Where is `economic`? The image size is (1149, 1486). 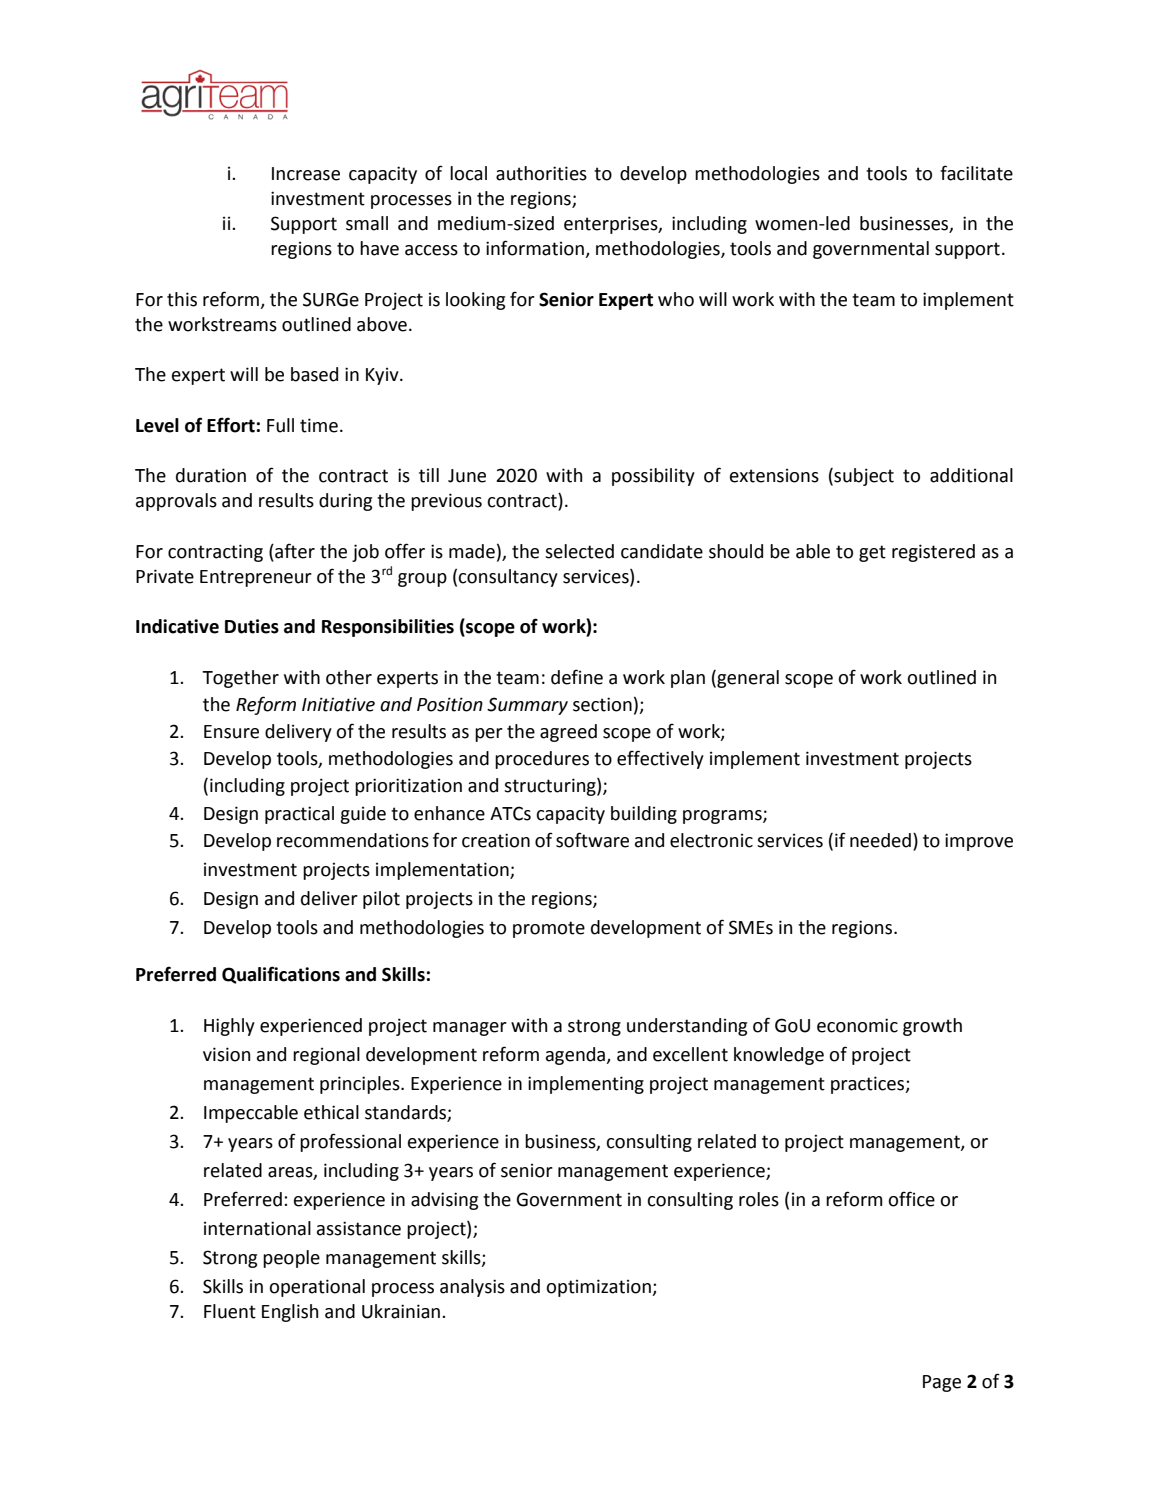 economic is located at coordinates (857, 1025).
